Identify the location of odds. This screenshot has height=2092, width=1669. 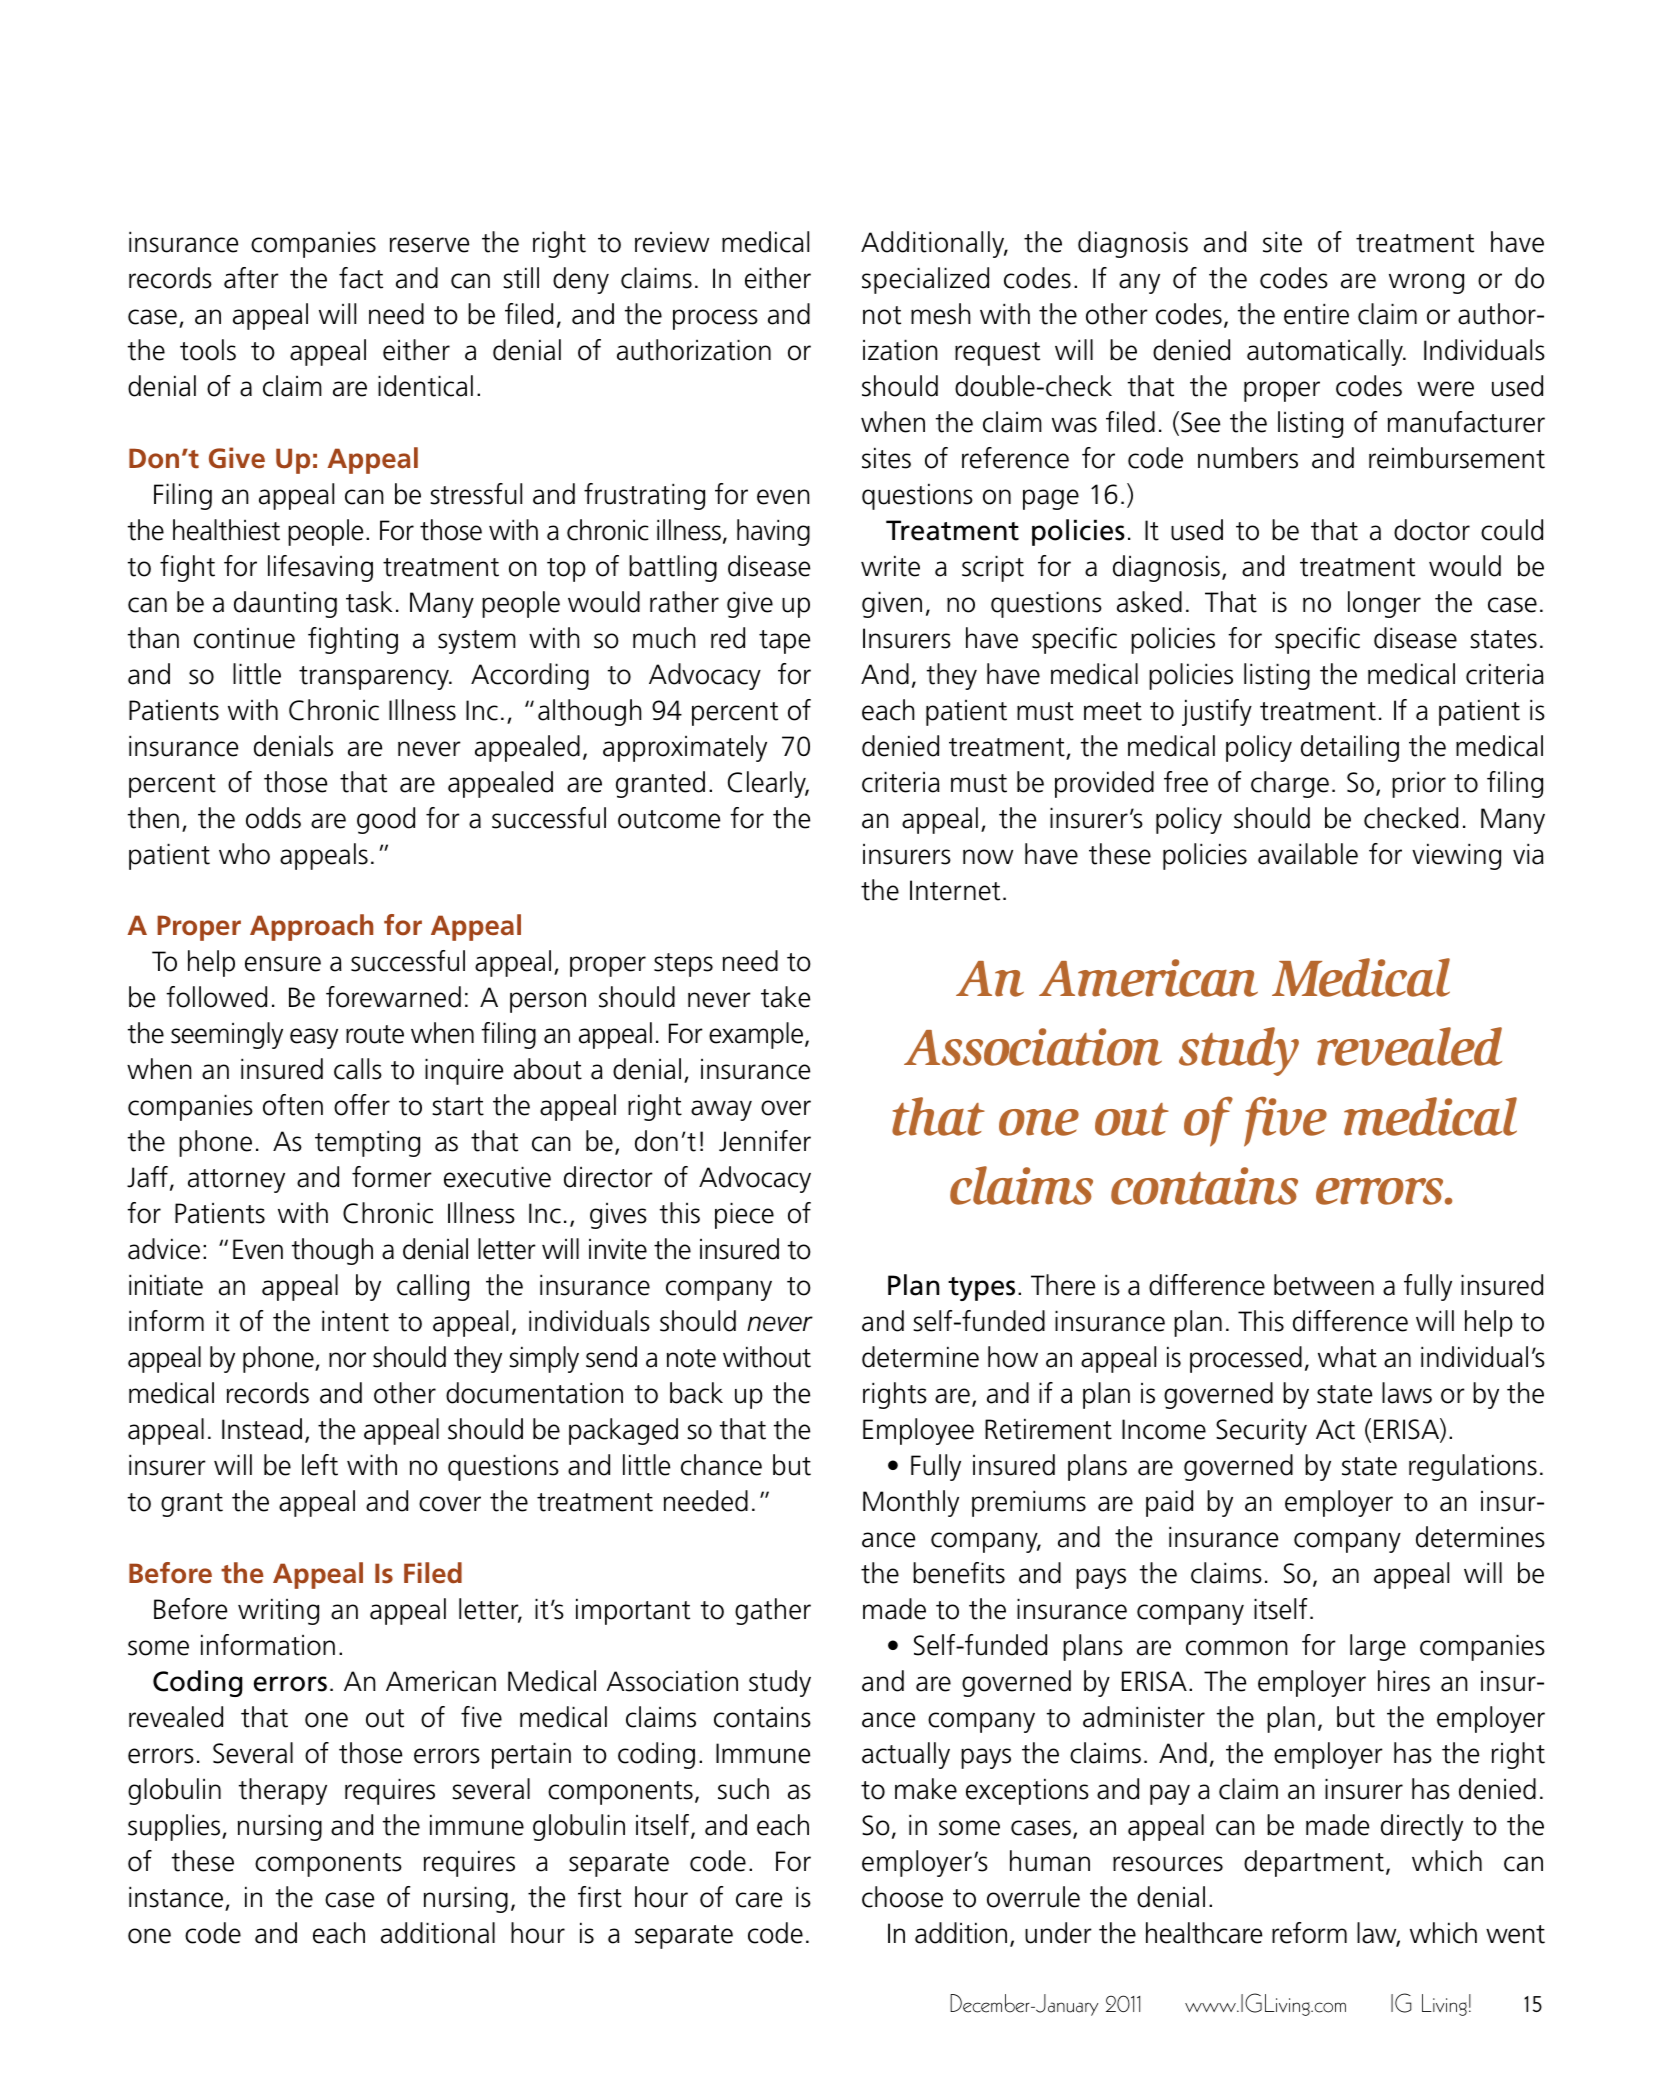
(273, 818).
